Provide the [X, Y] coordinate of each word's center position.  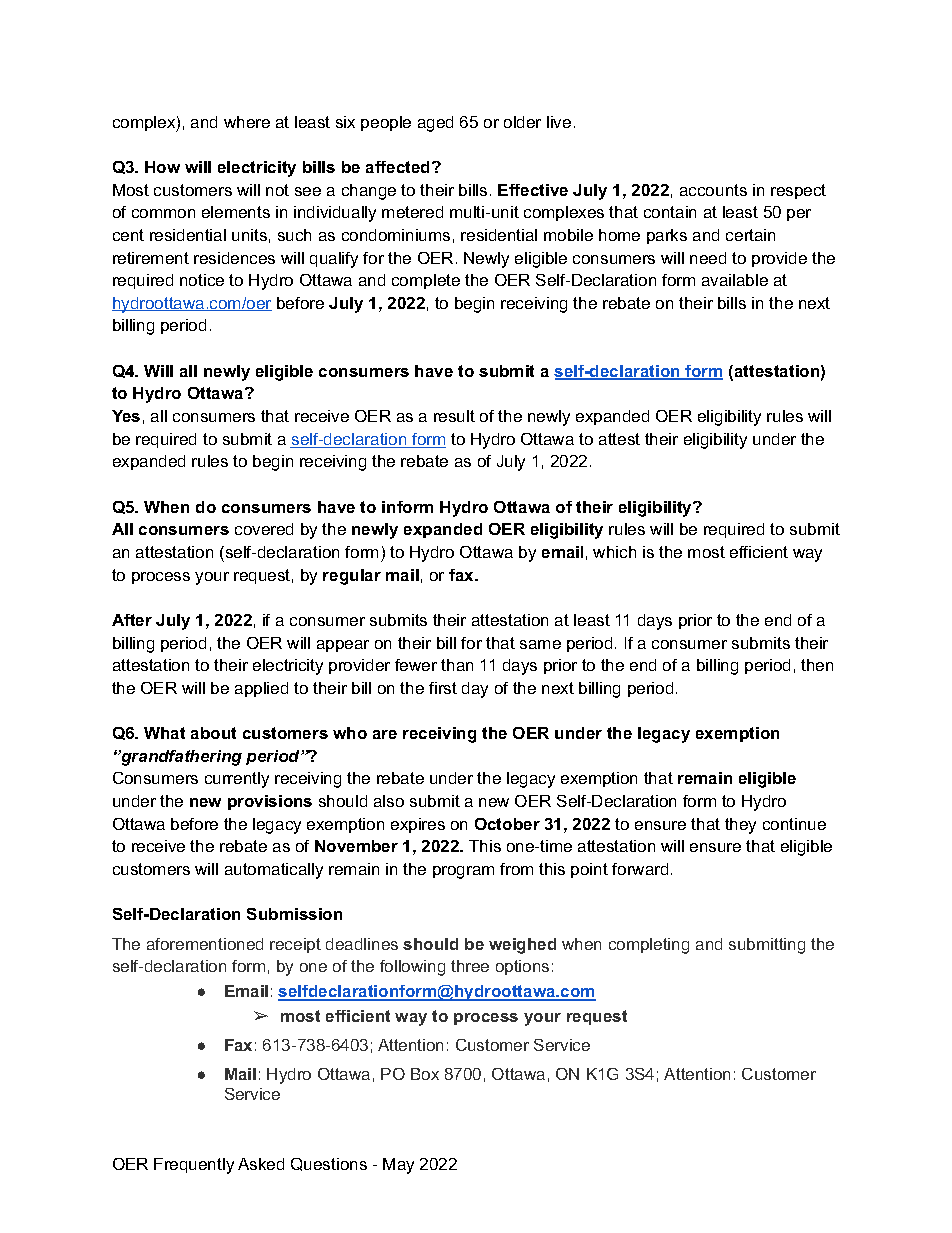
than [457, 665]
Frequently [194, 1166]
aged [435, 124]
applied [261, 689]
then [817, 665]
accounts [713, 190]
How [162, 167]
